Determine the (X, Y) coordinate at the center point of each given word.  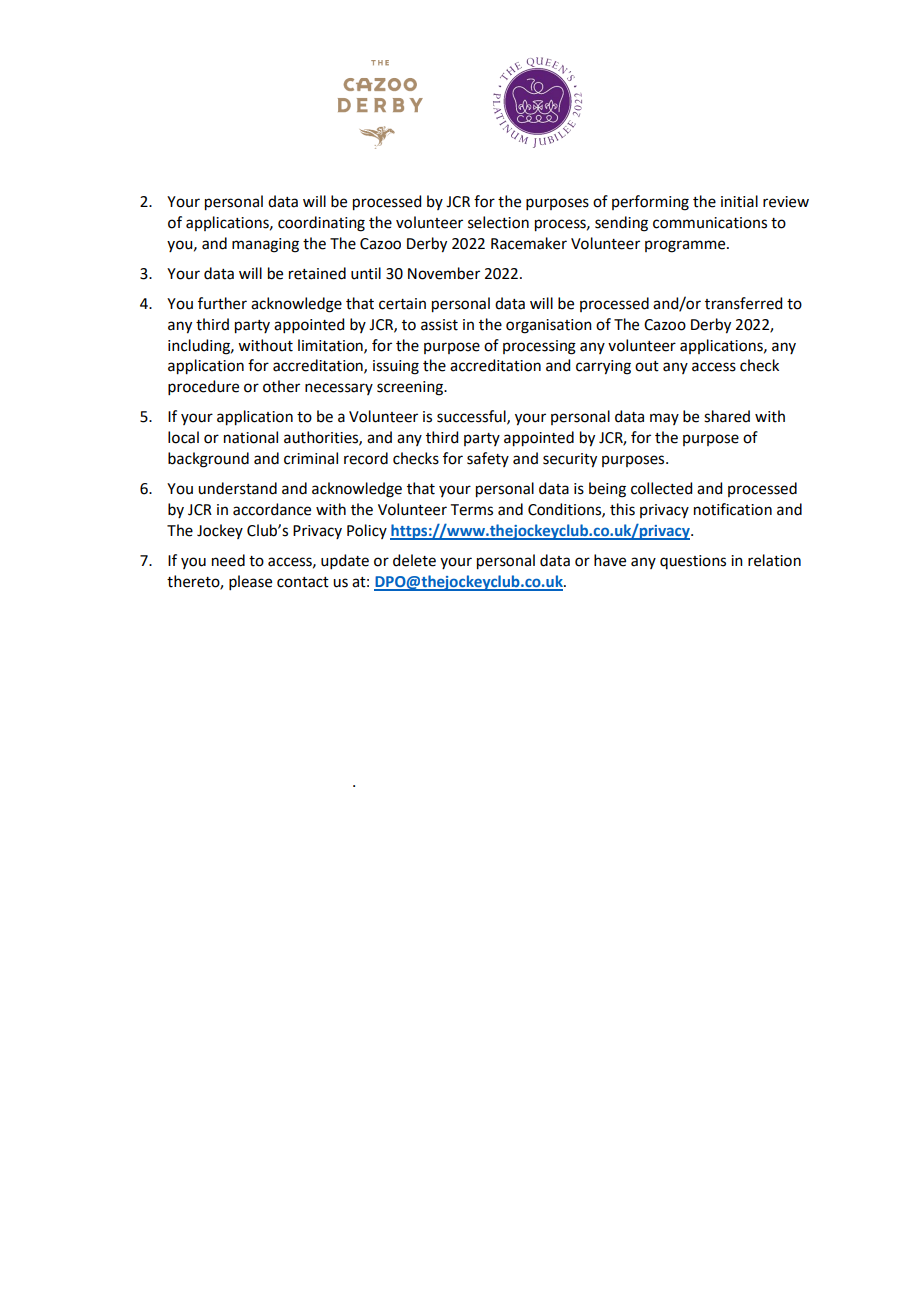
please (250, 582)
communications (710, 223)
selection (498, 222)
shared (727, 416)
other (281, 386)
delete (414, 560)
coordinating (321, 224)
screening (411, 388)
